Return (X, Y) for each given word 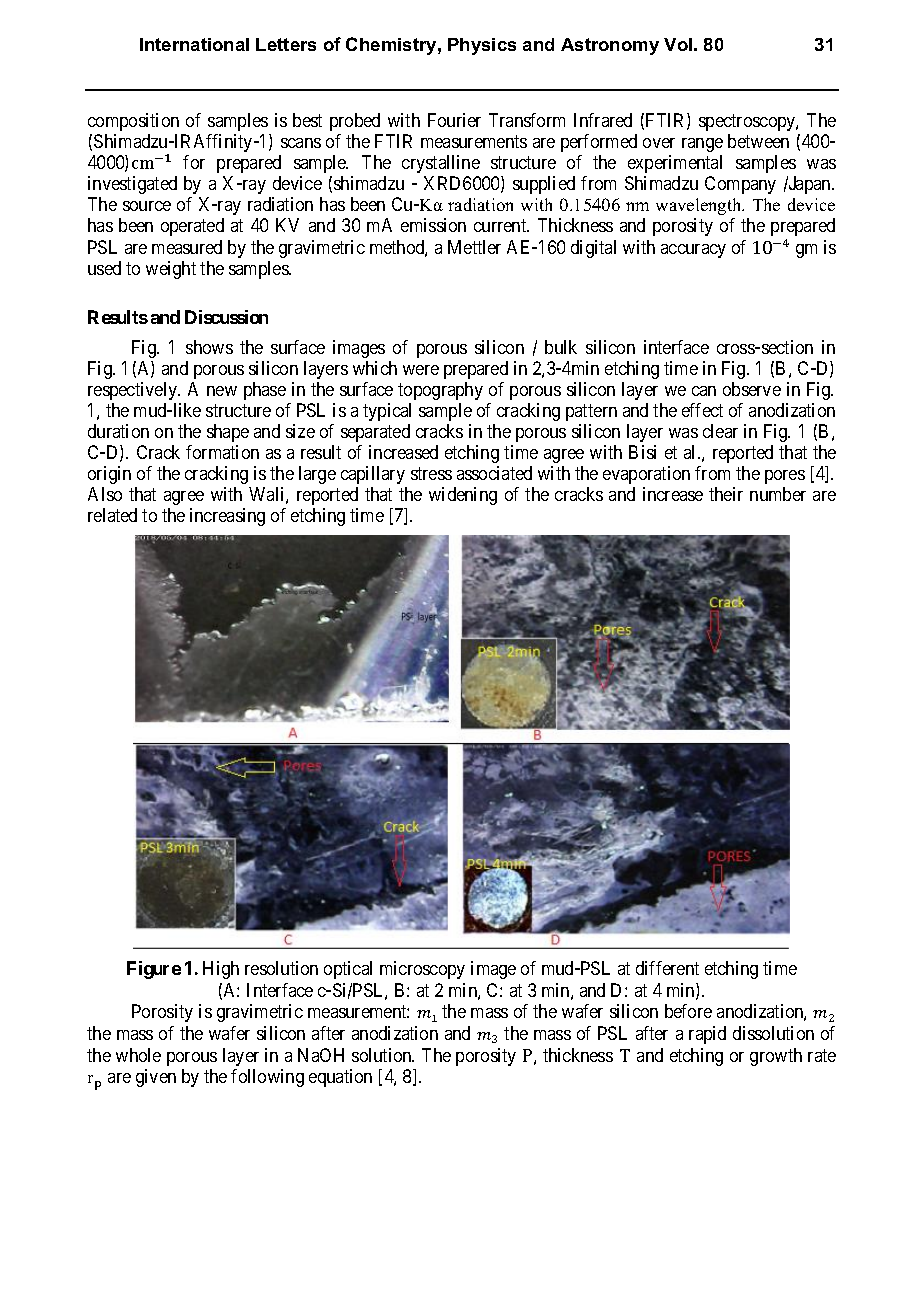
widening (463, 496)
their (726, 494)
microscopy (422, 970)
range (702, 145)
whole (138, 1055)
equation (340, 1078)
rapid (707, 1035)
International (194, 44)
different (667, 968)
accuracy (693, 251)
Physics (482, 46)
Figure (154, 970)
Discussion (226, 317)
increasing (227, 517)
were (421, 370)
